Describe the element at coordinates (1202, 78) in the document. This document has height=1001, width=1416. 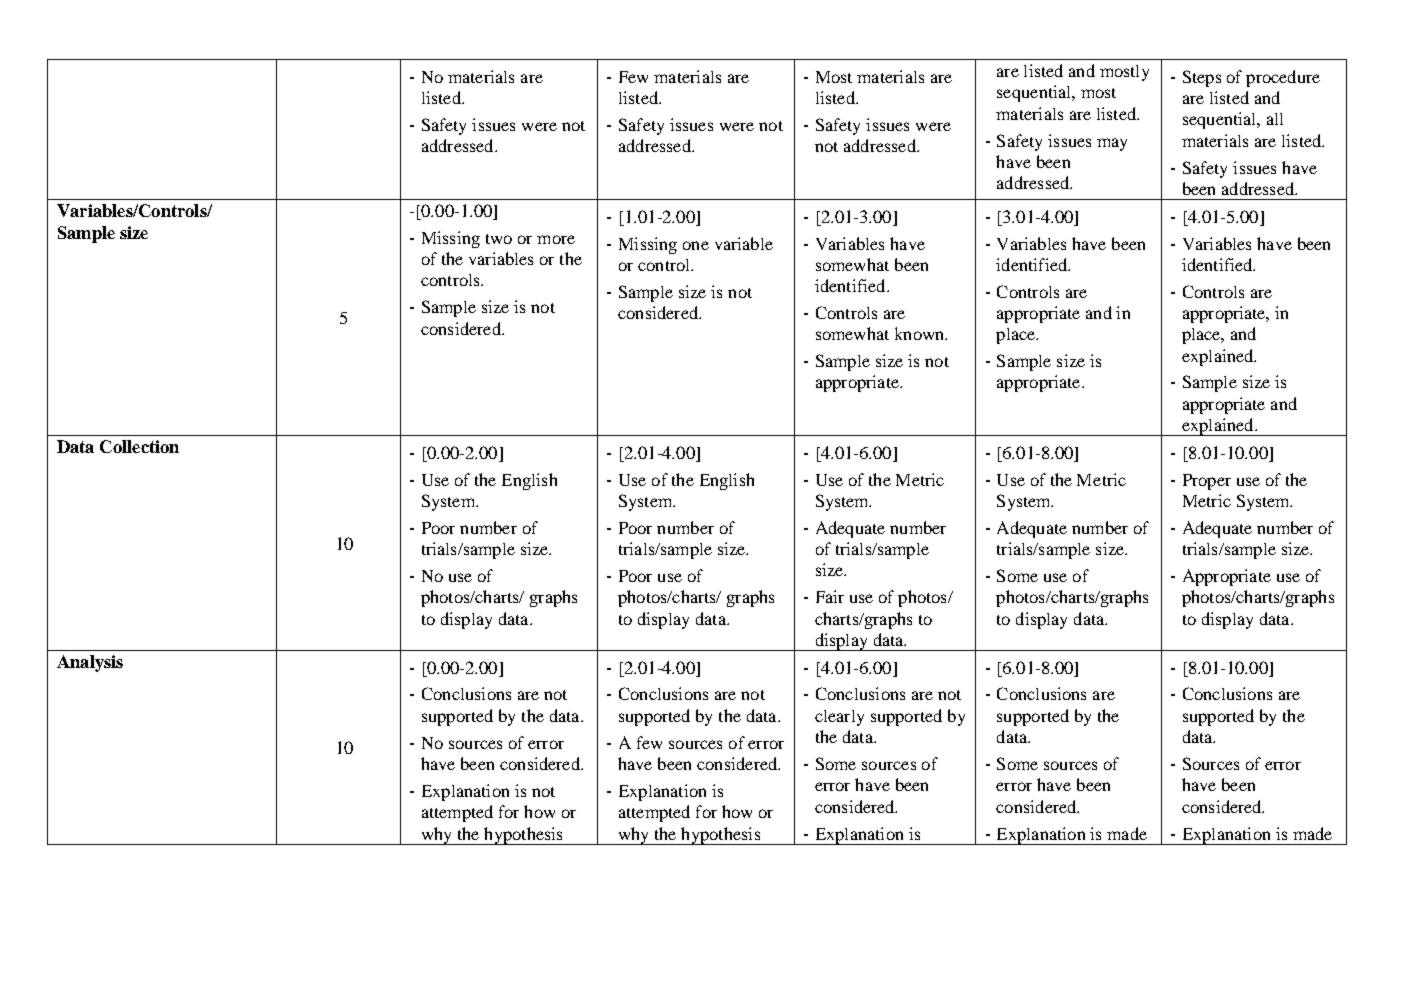
I see `Steps` at that location.
